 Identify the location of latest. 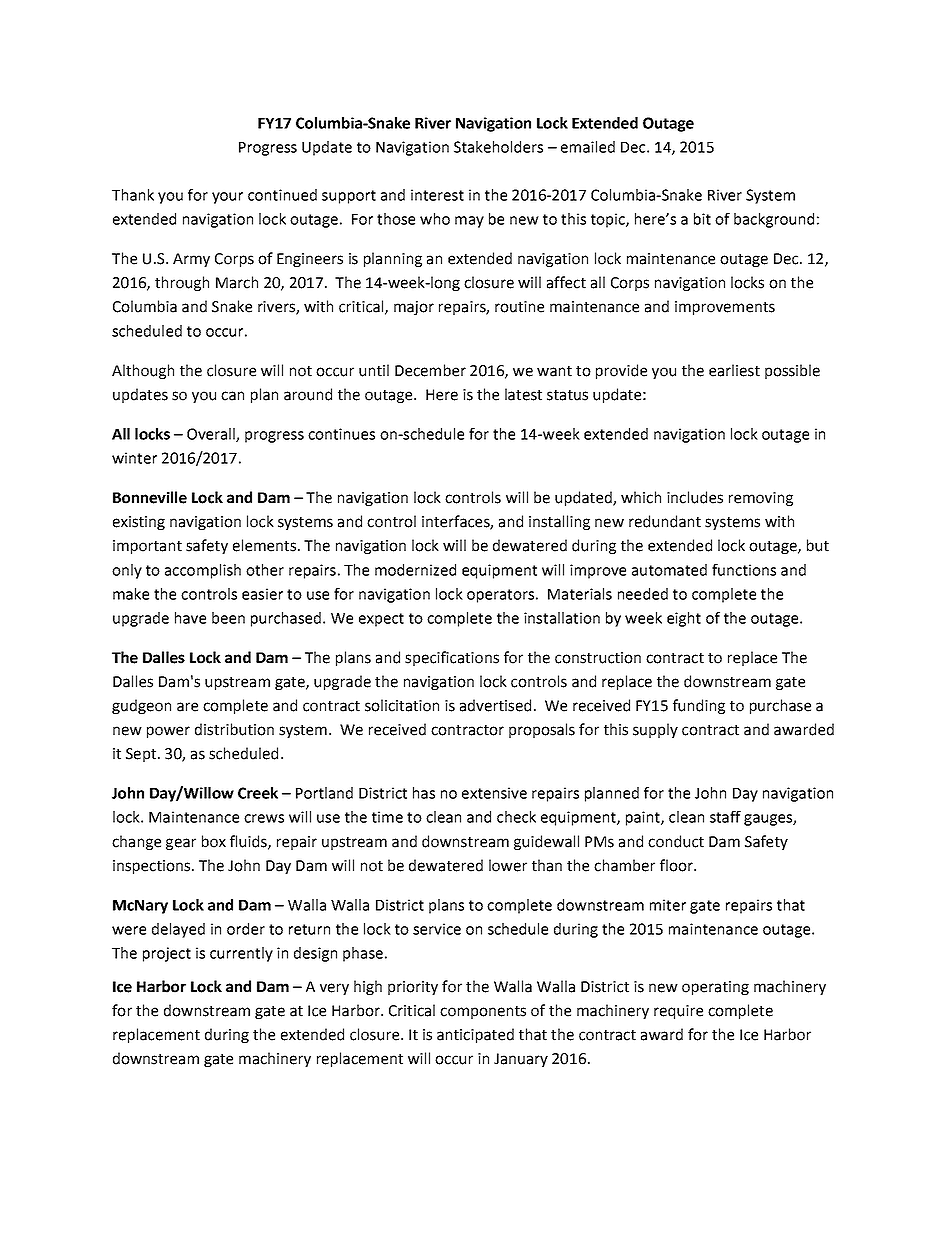
(523, 394).
